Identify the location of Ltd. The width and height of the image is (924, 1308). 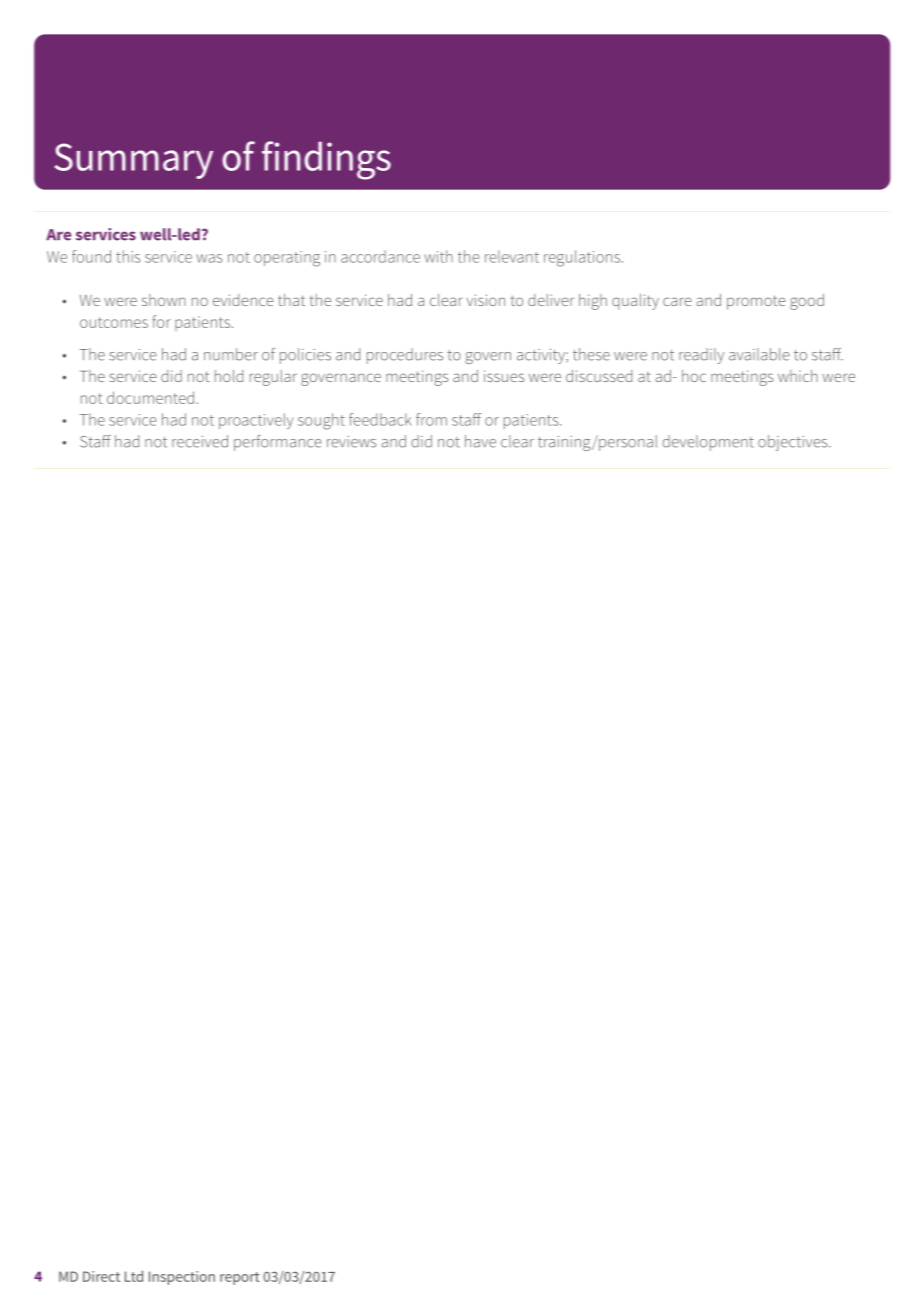
(134, 1276).
